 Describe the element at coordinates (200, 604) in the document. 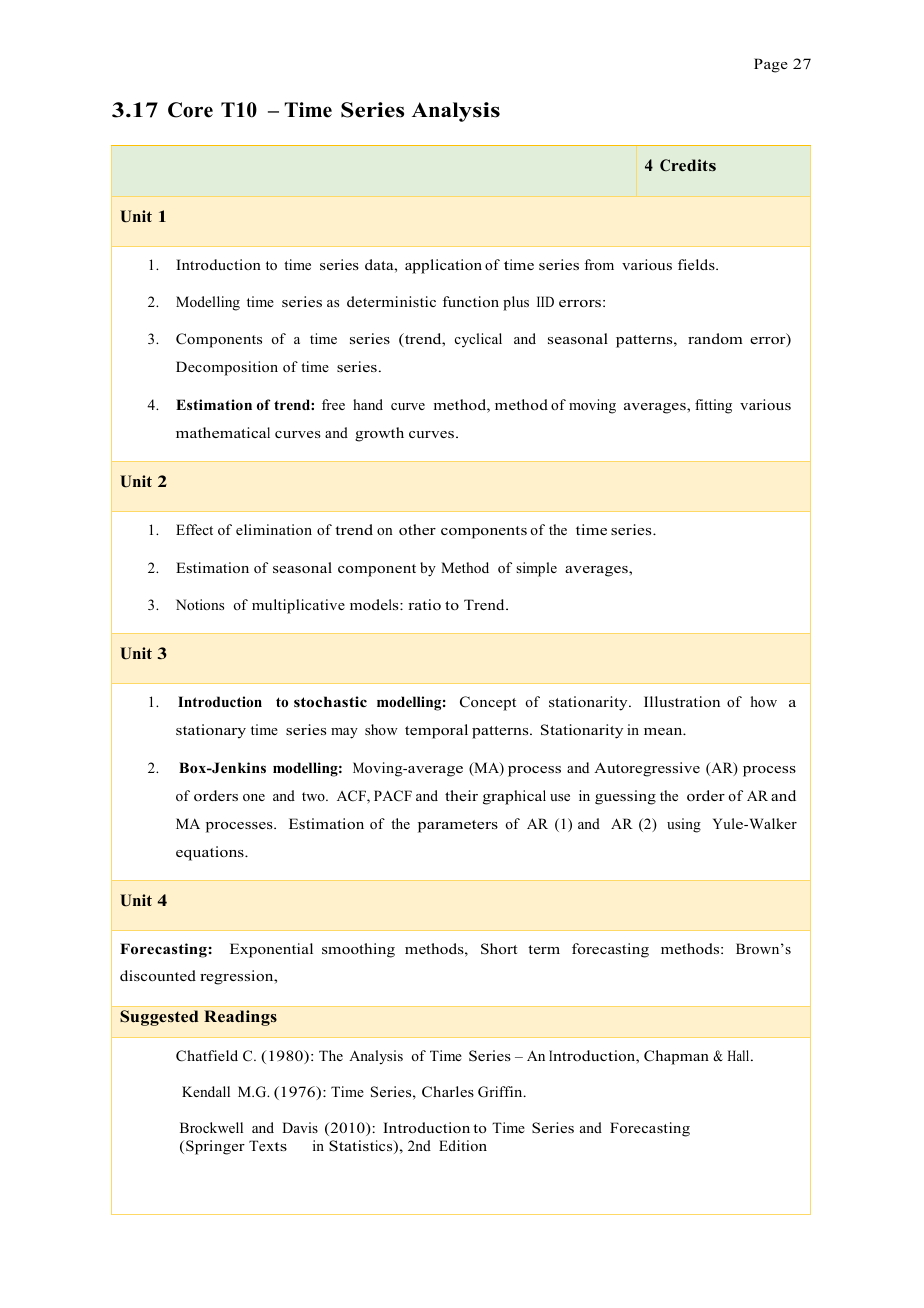

I see `Notions` at that location.
